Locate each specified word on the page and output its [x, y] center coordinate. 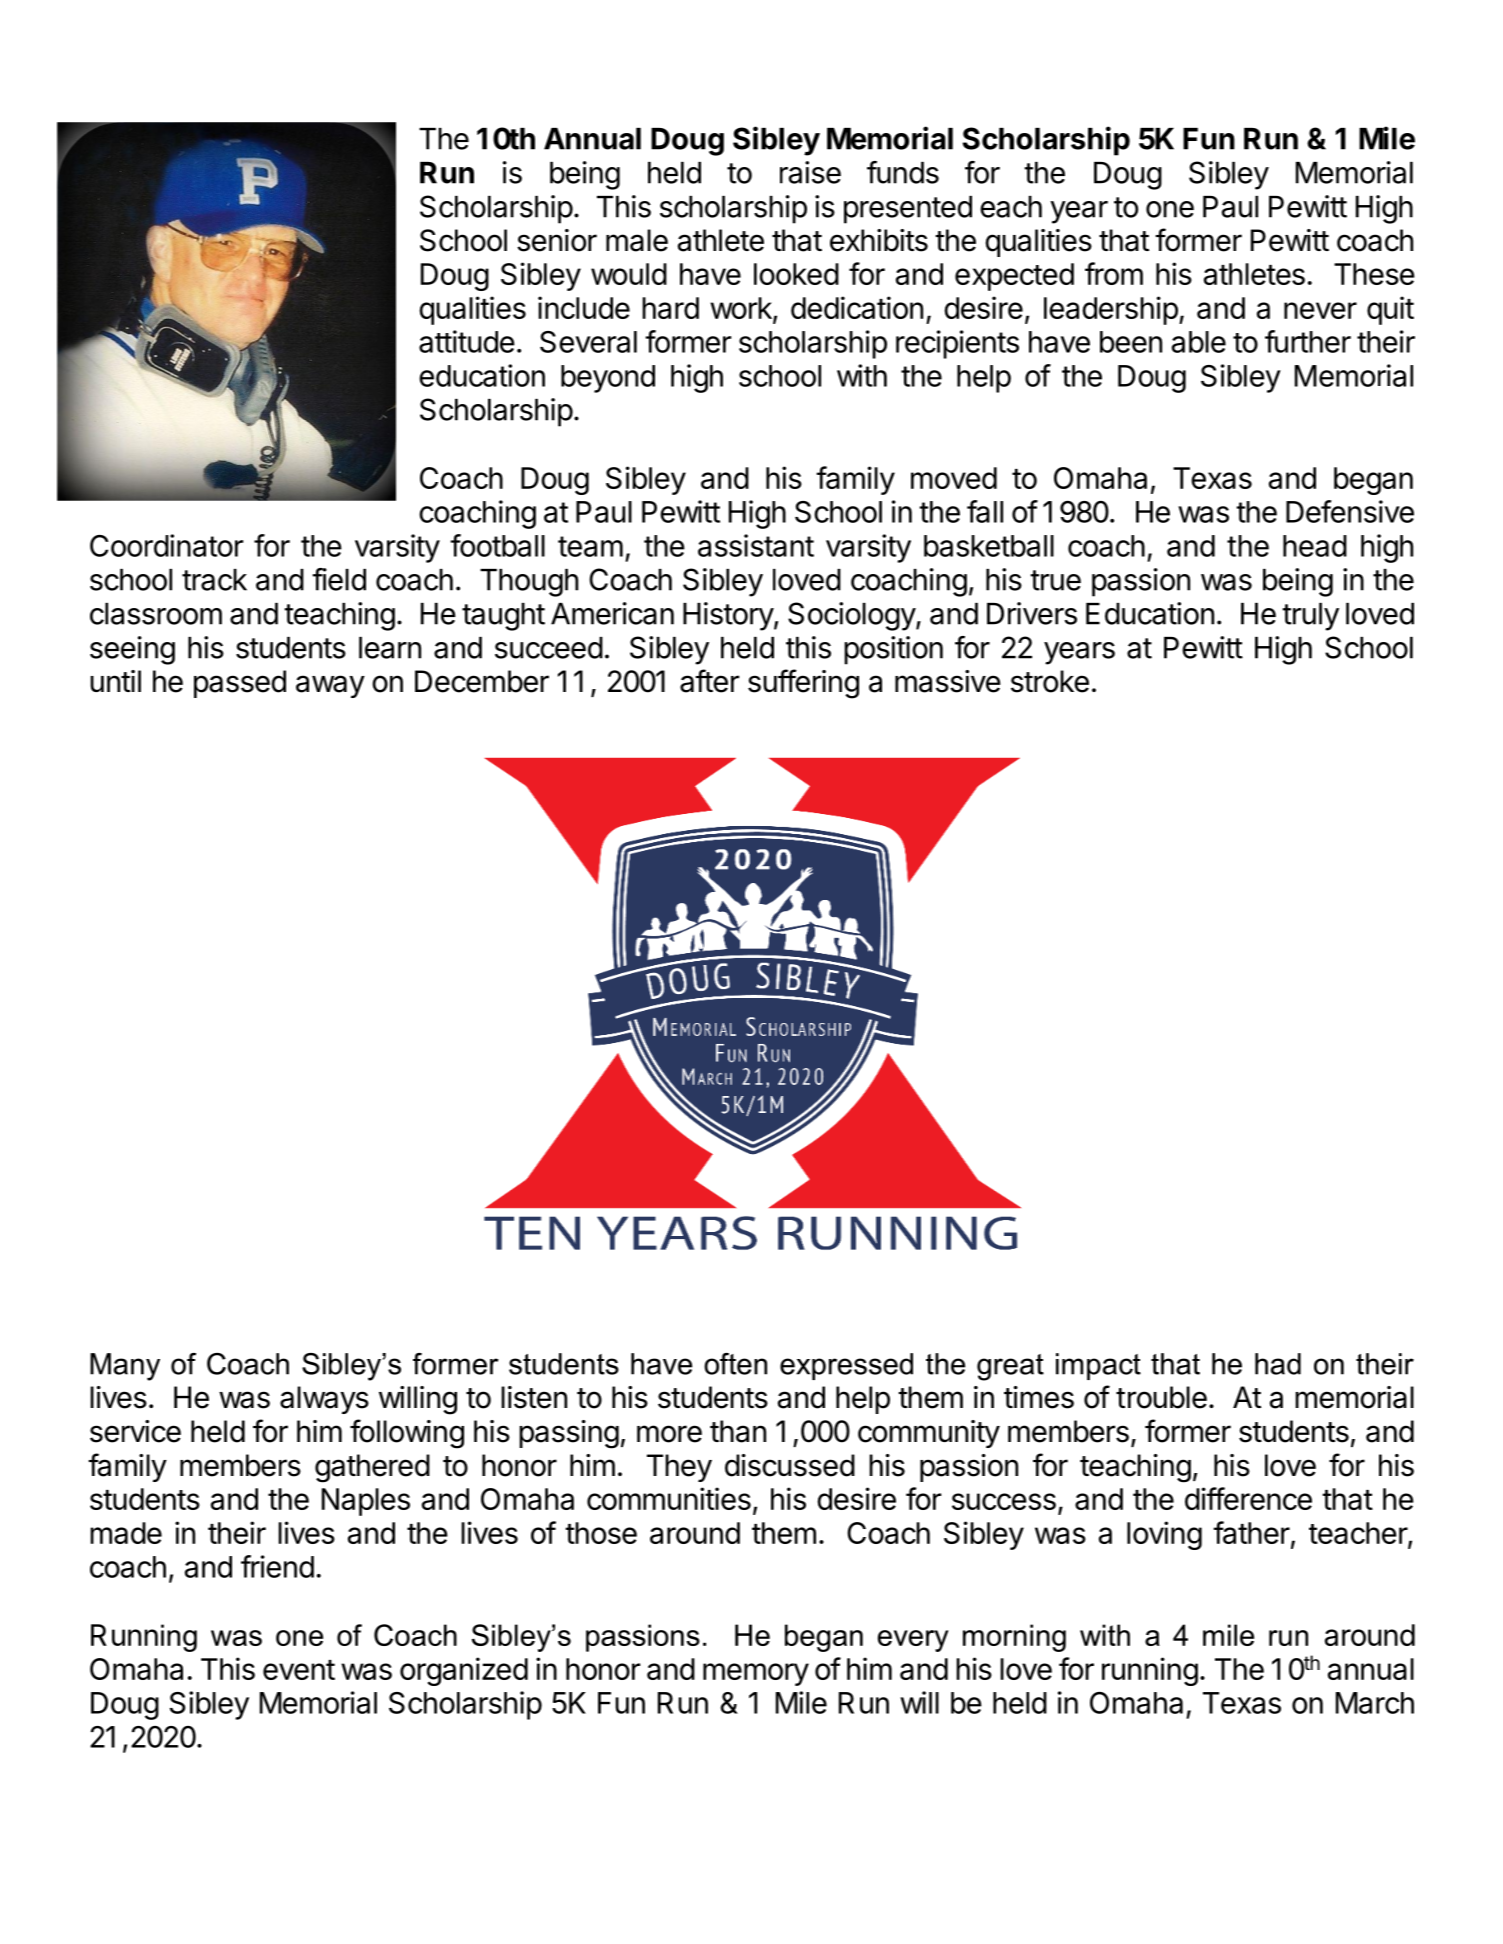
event [299, 1670]
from [1114, 273]
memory [756, 1674]
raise [810, 172]
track [214, 580]
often [735, 1364]
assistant [756, 545]
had [1278, 1364]
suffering [803, 684]
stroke [1050, 681]
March [1375, 1703]
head [1315, 546]
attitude [467, 341]
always [324, 1400]
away [330, 686]
